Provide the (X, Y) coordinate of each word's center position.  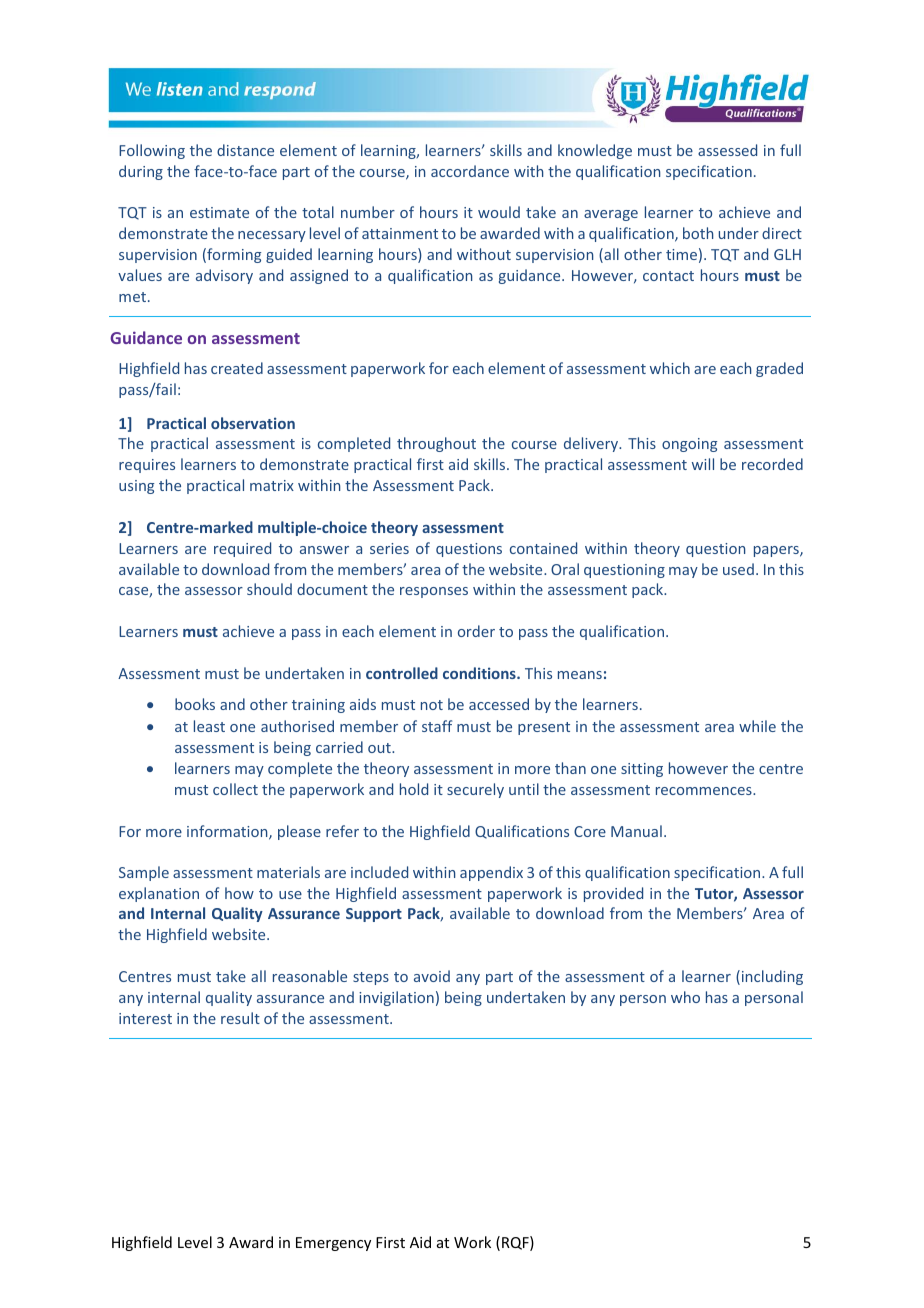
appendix (491, 873)
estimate (219, 212)
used (738, 569)
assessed (727, 150)
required (242, 549)
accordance (470, 171)
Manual (636, 831)
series (389, 548)
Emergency (333, 1244)
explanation (159, 894)
